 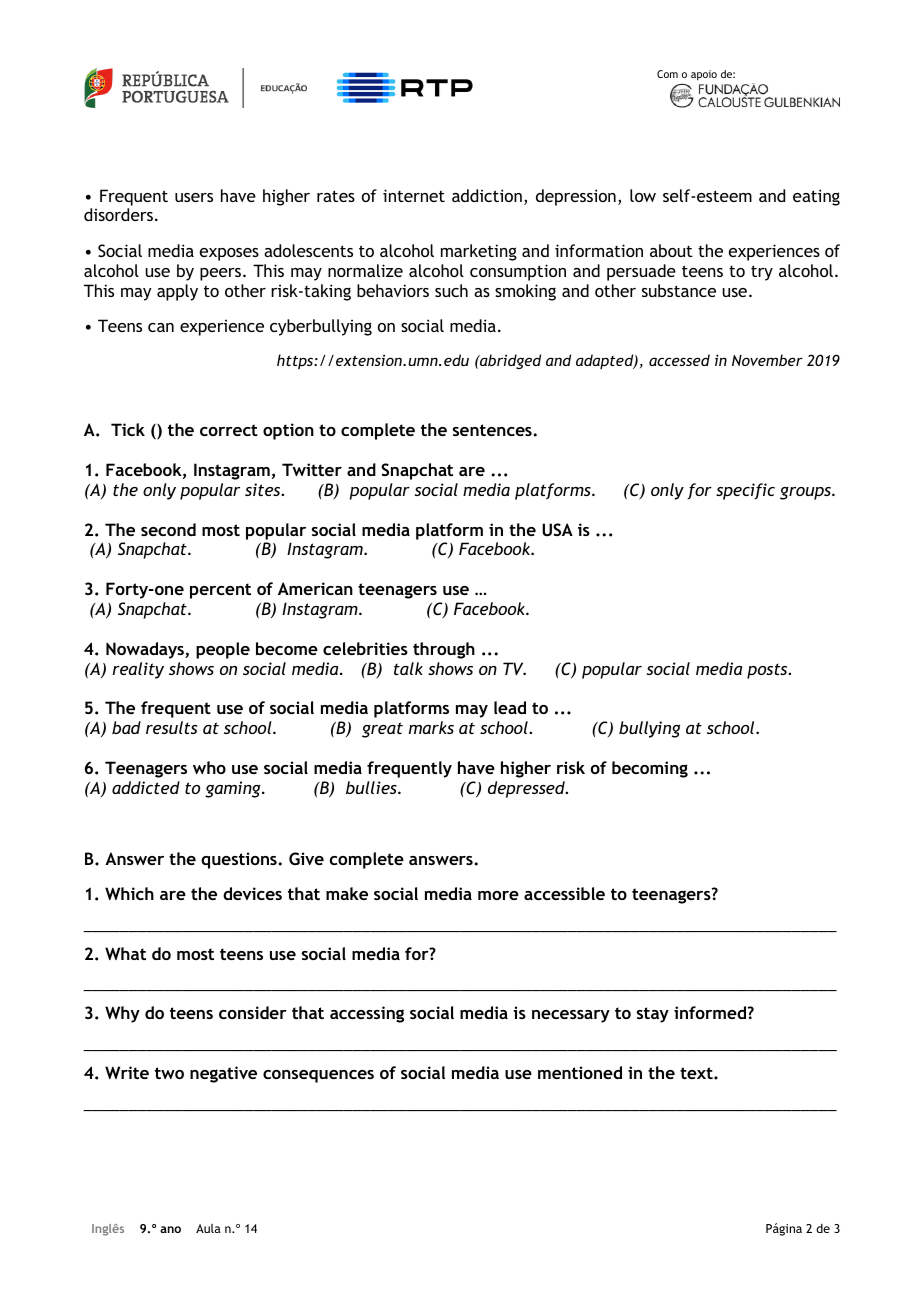 What do you see at coordinates (171, 727) in the screenshot?
I see `results` at bounding box center [171, 727].
